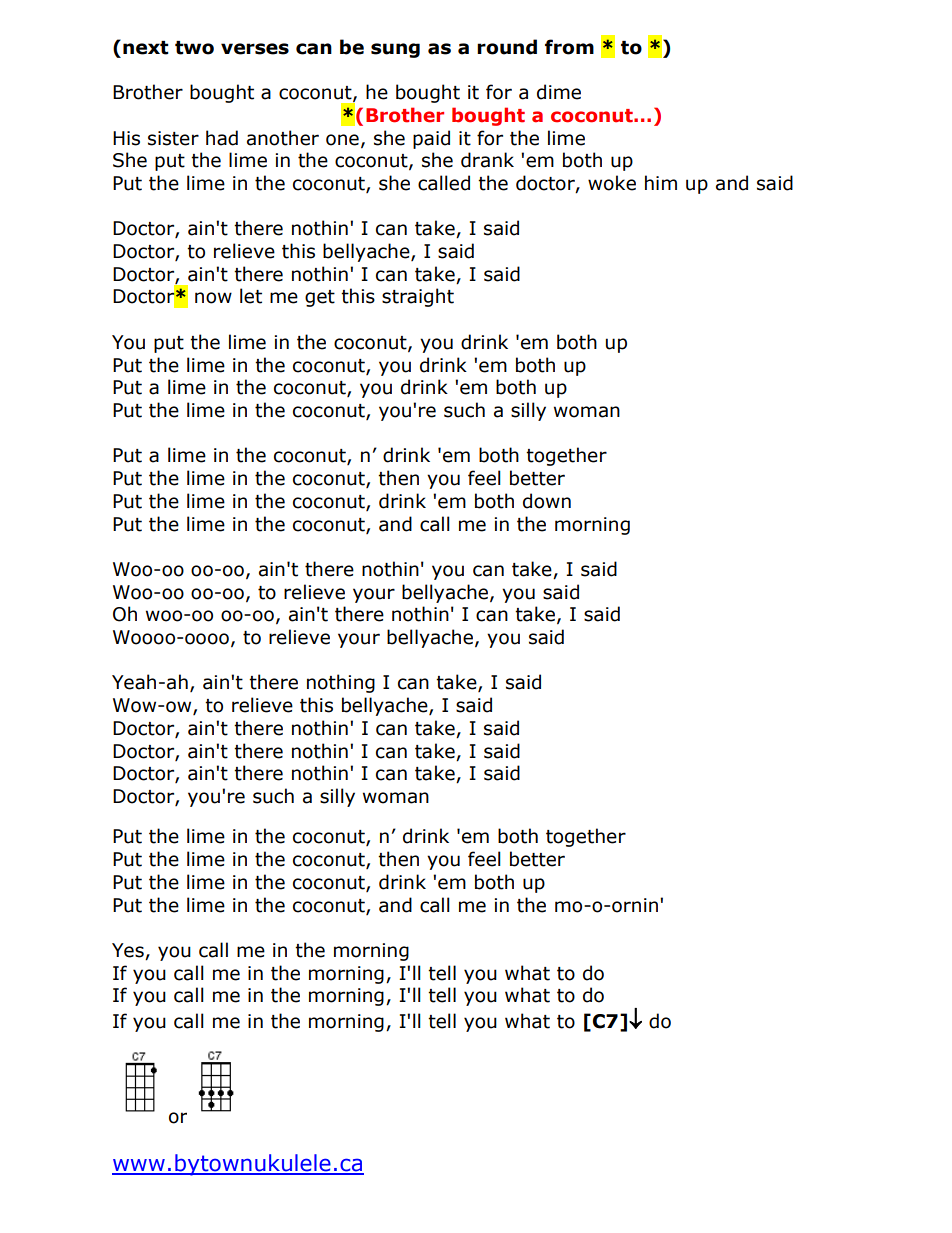 The width and height of the screenshot is (952, 1233). I want to click on Yes, so click(129, 951).
